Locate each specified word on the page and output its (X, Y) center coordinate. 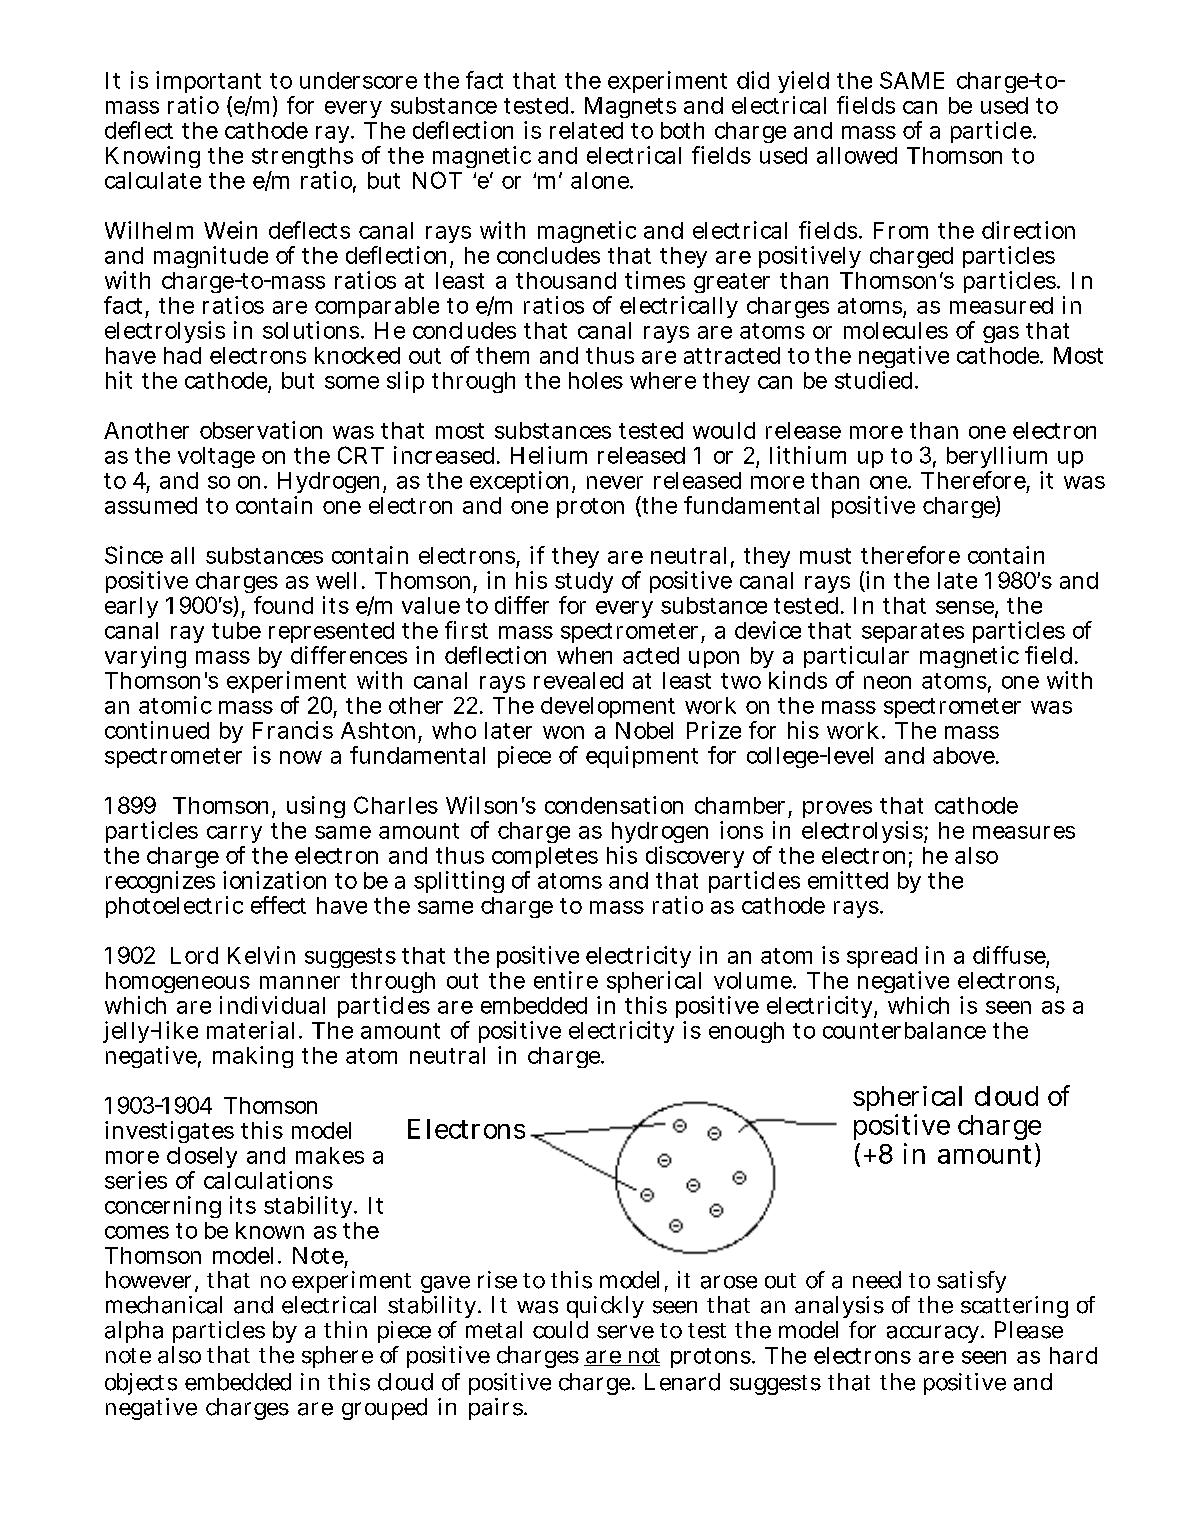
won (563, 732)
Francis (293, 730)
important (208, 84)
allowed (857, 155)
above (964, 755)
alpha (134, 1332)
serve (625, 1332)
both (682, 130)
